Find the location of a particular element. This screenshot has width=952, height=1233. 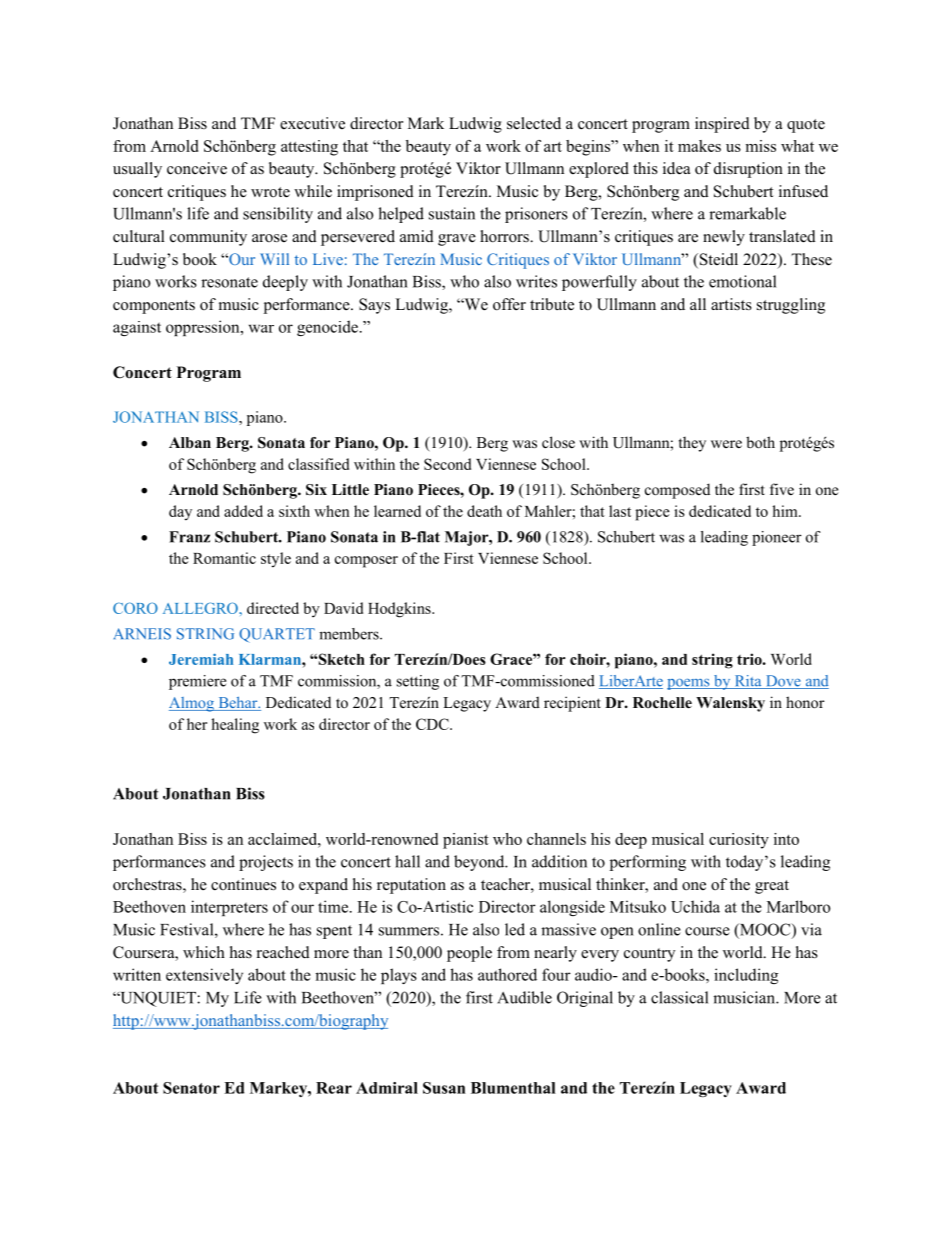

disruption is located at coordinates (748, 170).
